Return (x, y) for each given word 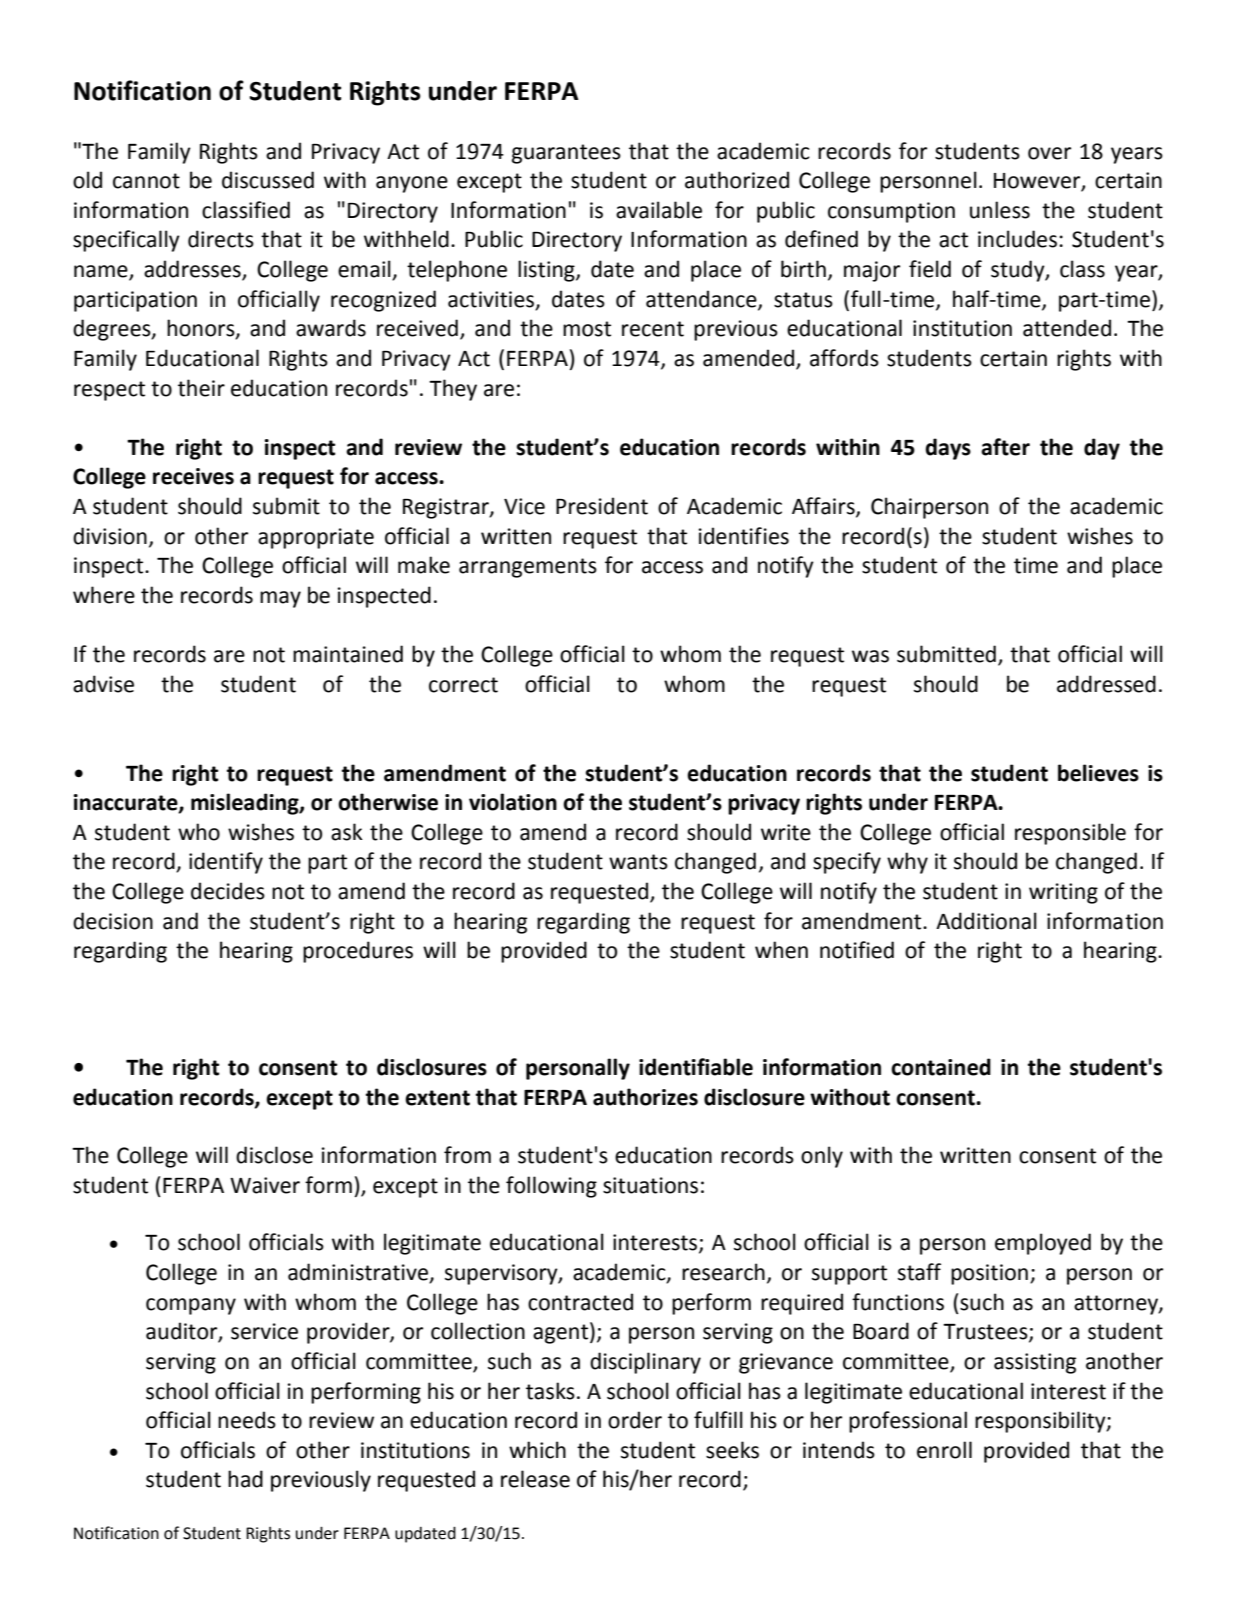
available (659, 210)
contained (941, 1067)
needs (247, 1420)
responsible (1070, 834)
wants (638, 862)
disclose (274, 1155)
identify (226, 863)
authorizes (645, 1097)
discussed (268, 180)
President (602, 506)
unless (1000, 210)
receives (193, 476)
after (1005, 447)
